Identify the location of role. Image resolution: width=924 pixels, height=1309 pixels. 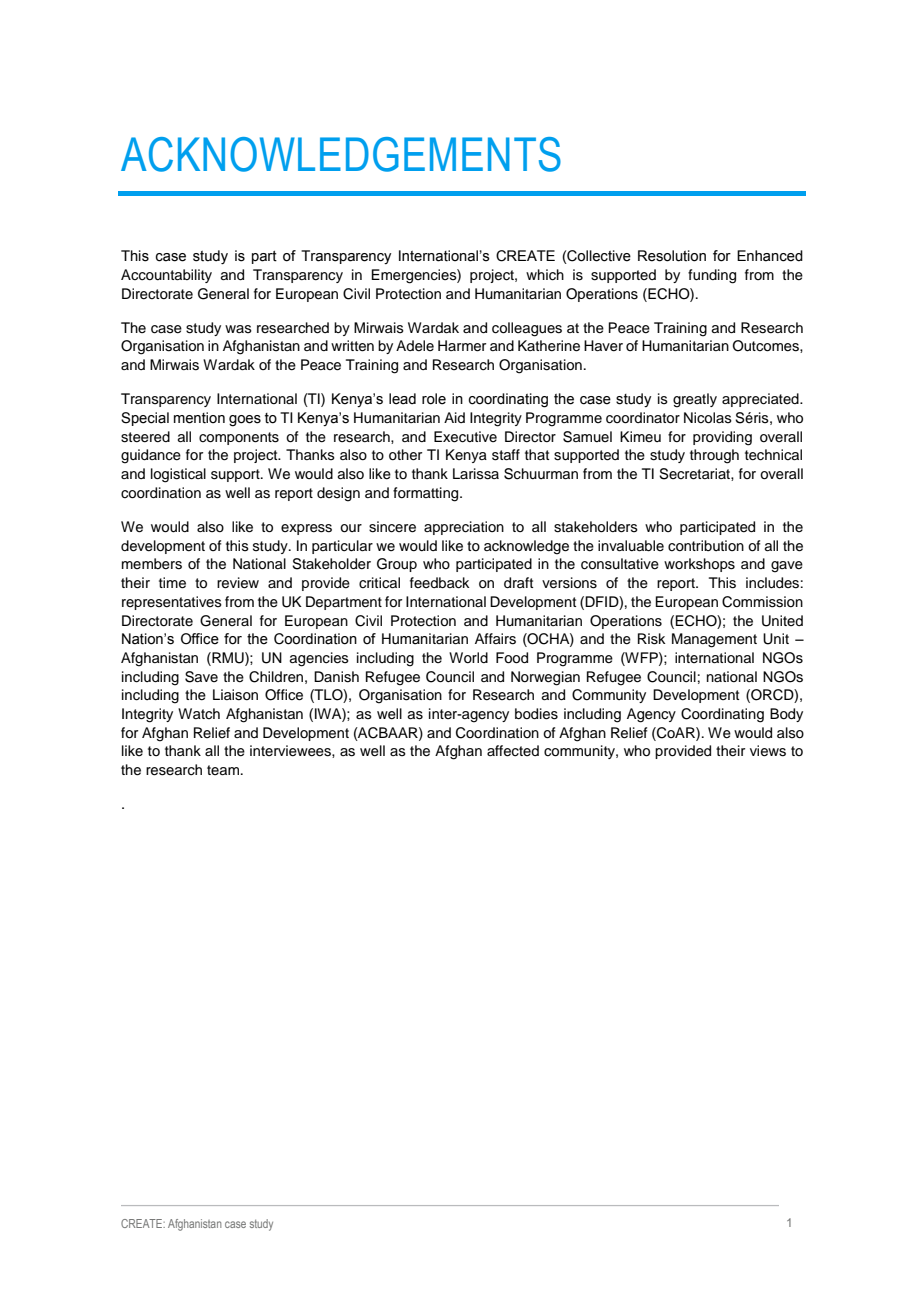
(434, 399).
